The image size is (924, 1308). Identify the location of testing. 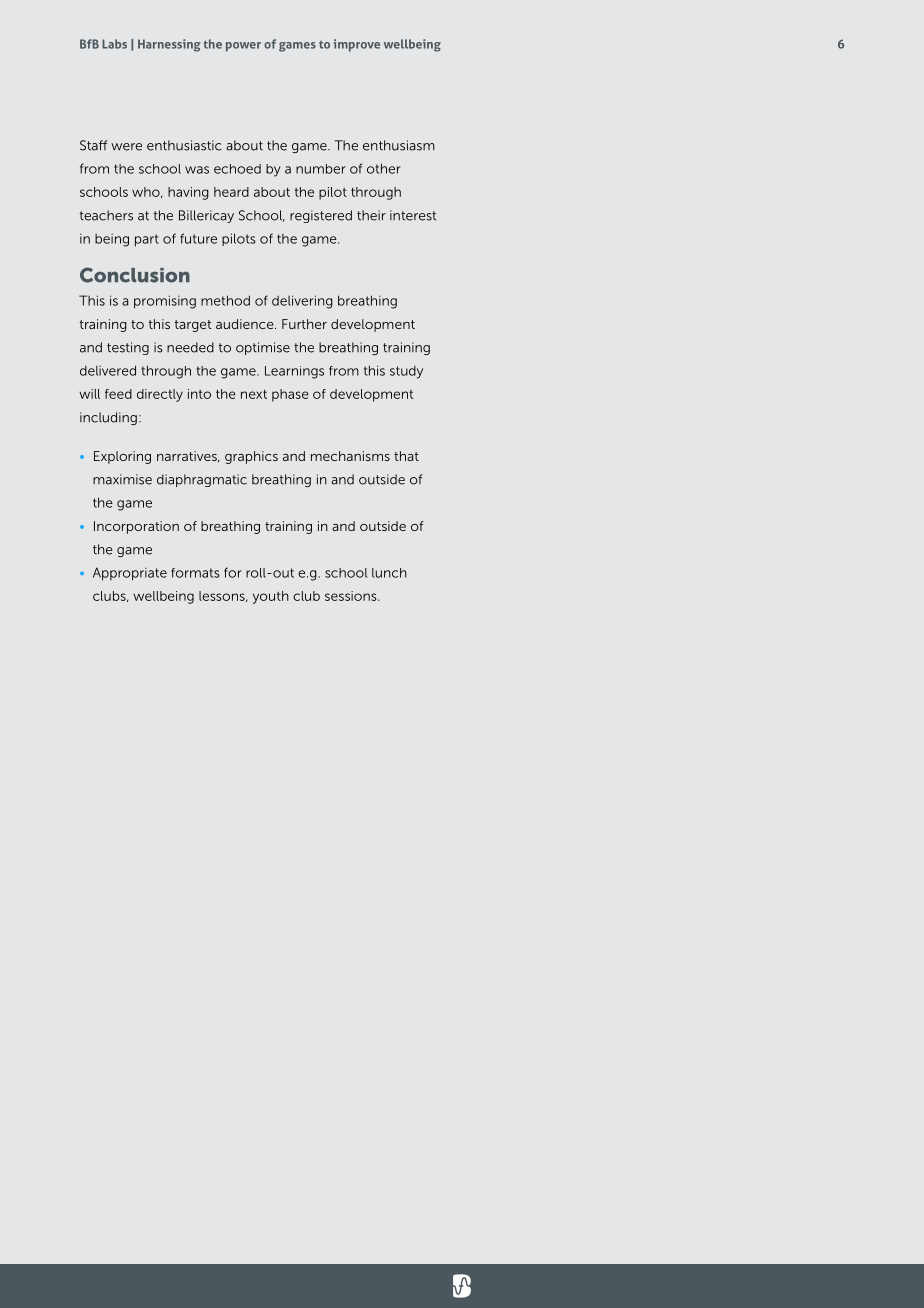
(128, 348).
